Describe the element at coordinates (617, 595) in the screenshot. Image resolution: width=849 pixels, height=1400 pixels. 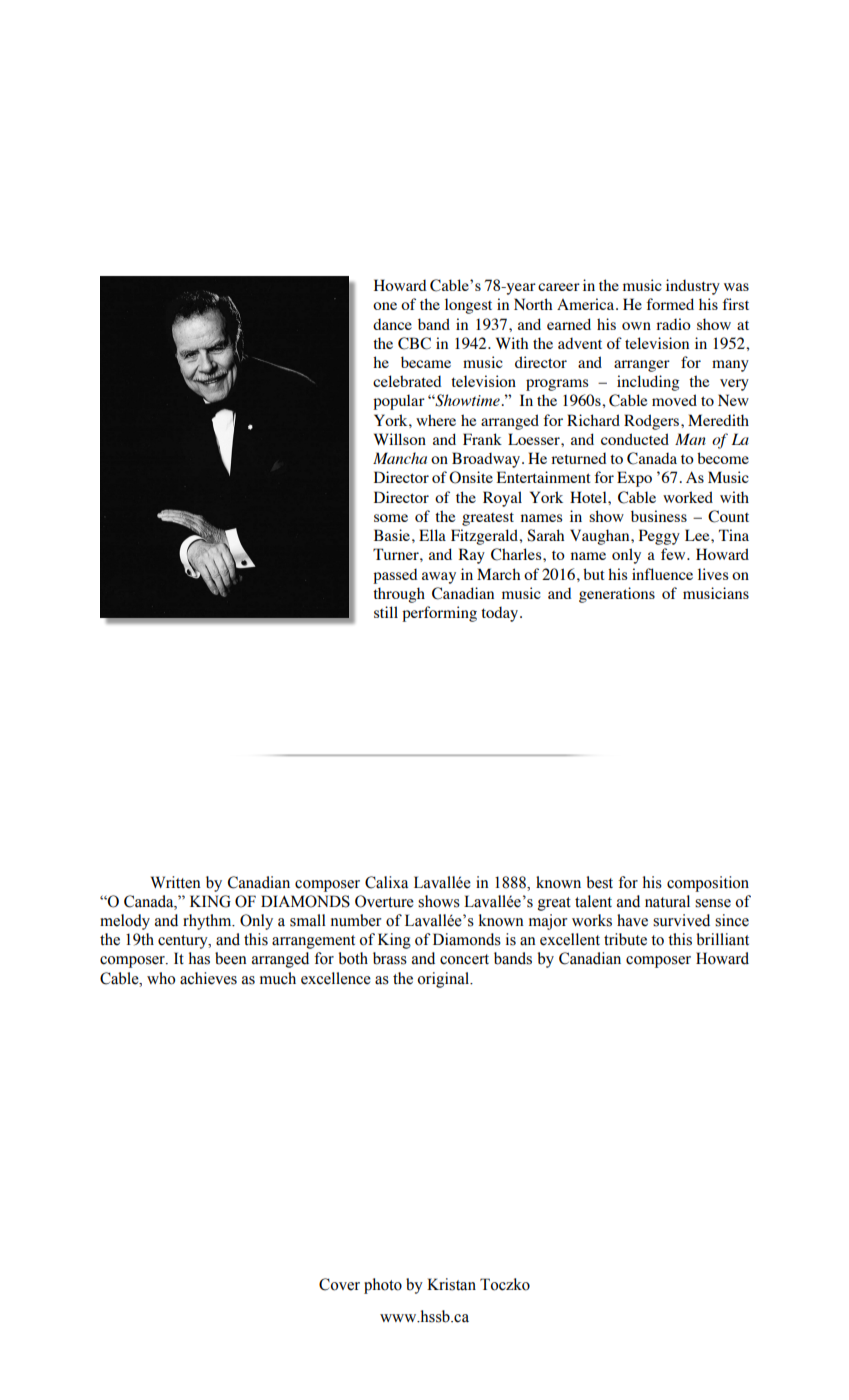
I see `generations` at that location.
